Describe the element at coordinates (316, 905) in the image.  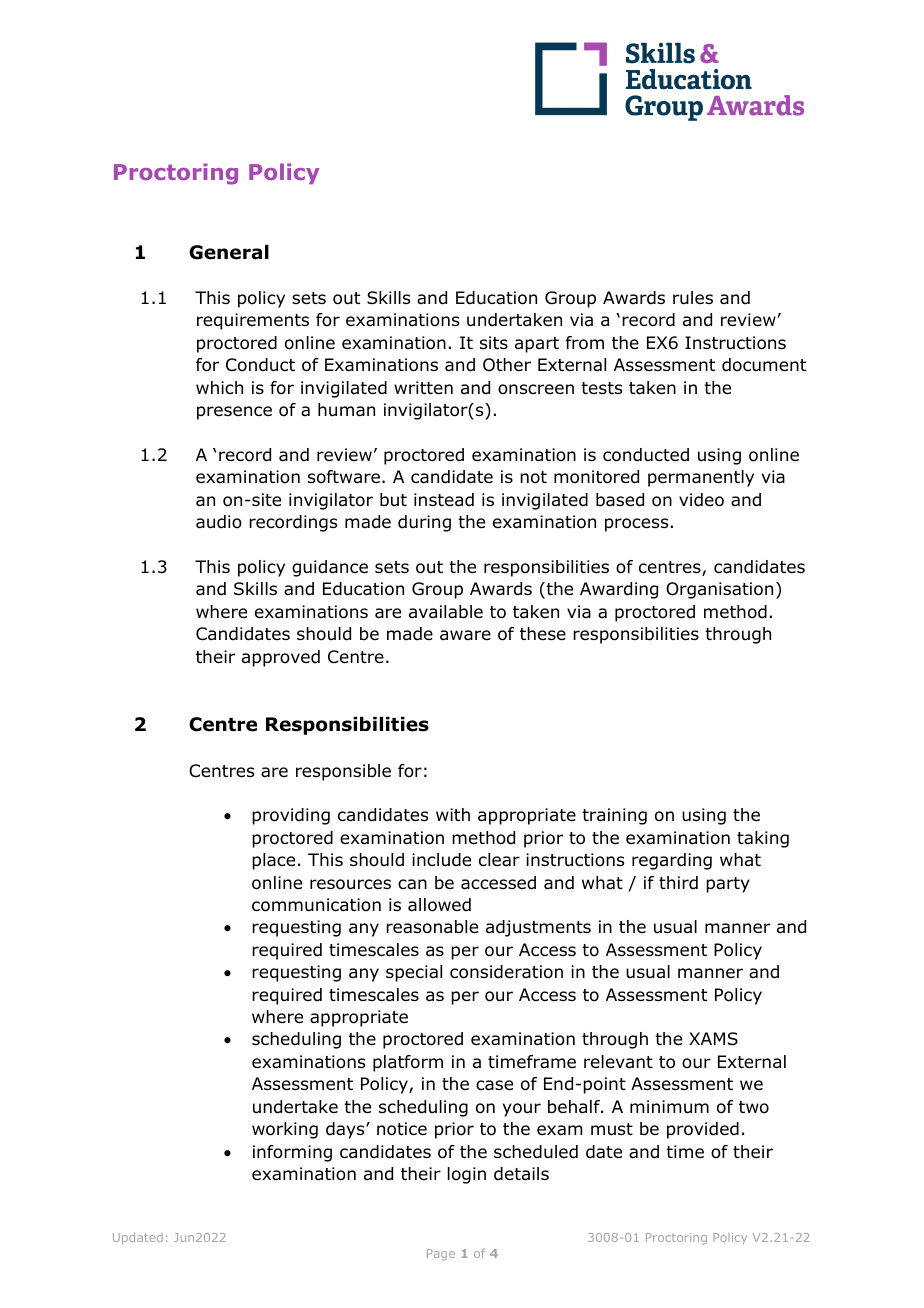
I see `communication` at that location.
